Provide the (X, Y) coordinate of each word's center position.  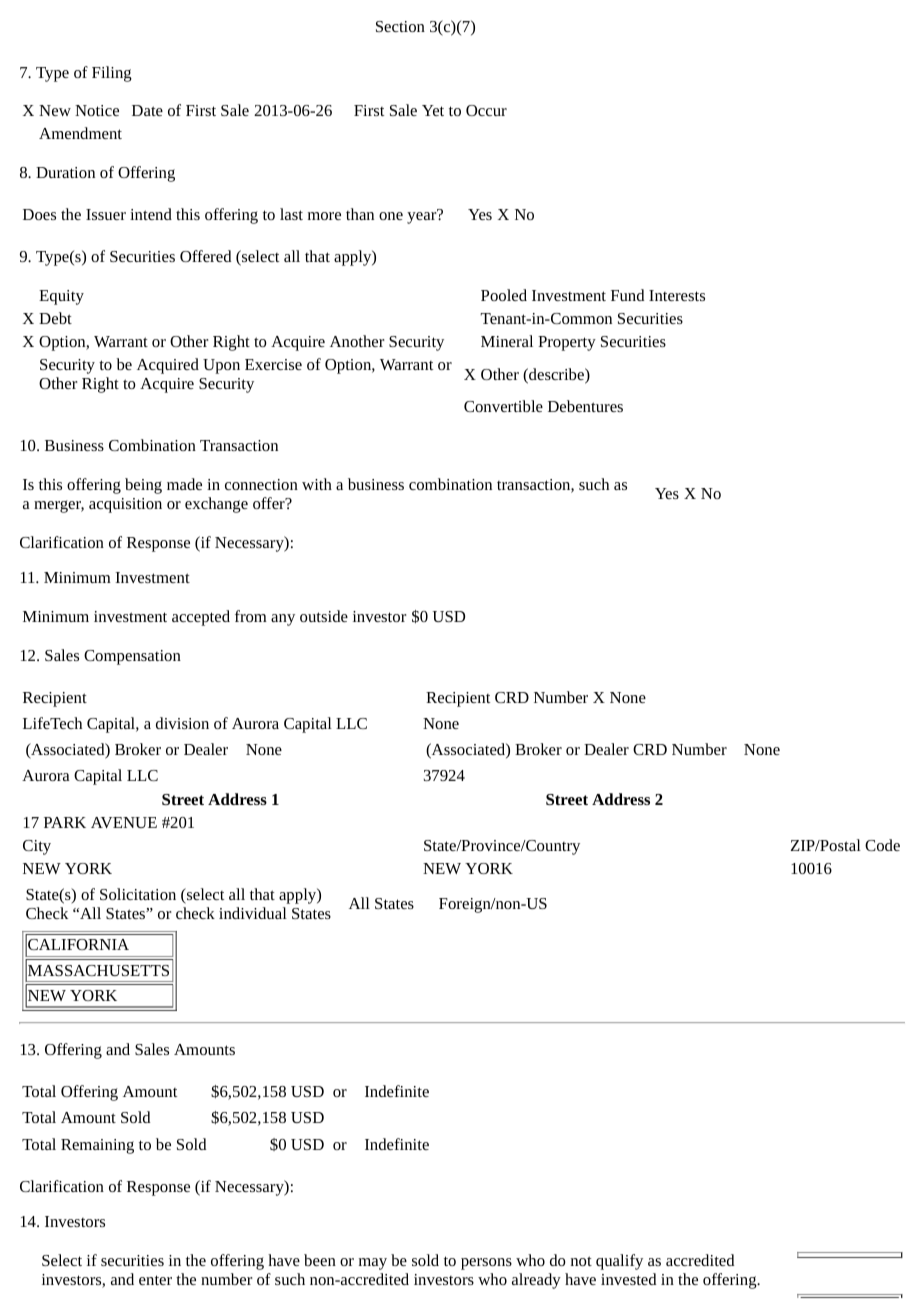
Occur (486, 110)
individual (253, 913)
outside (324, 616)
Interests (677, 295)
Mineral (507, 341)
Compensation (132, 657)
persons (486, 1264)
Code (882, 845)
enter (155, 1280)
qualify (619, 1262)
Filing (112, 74)
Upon (221, 366)
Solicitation (138, 894)
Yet (433, 110)
